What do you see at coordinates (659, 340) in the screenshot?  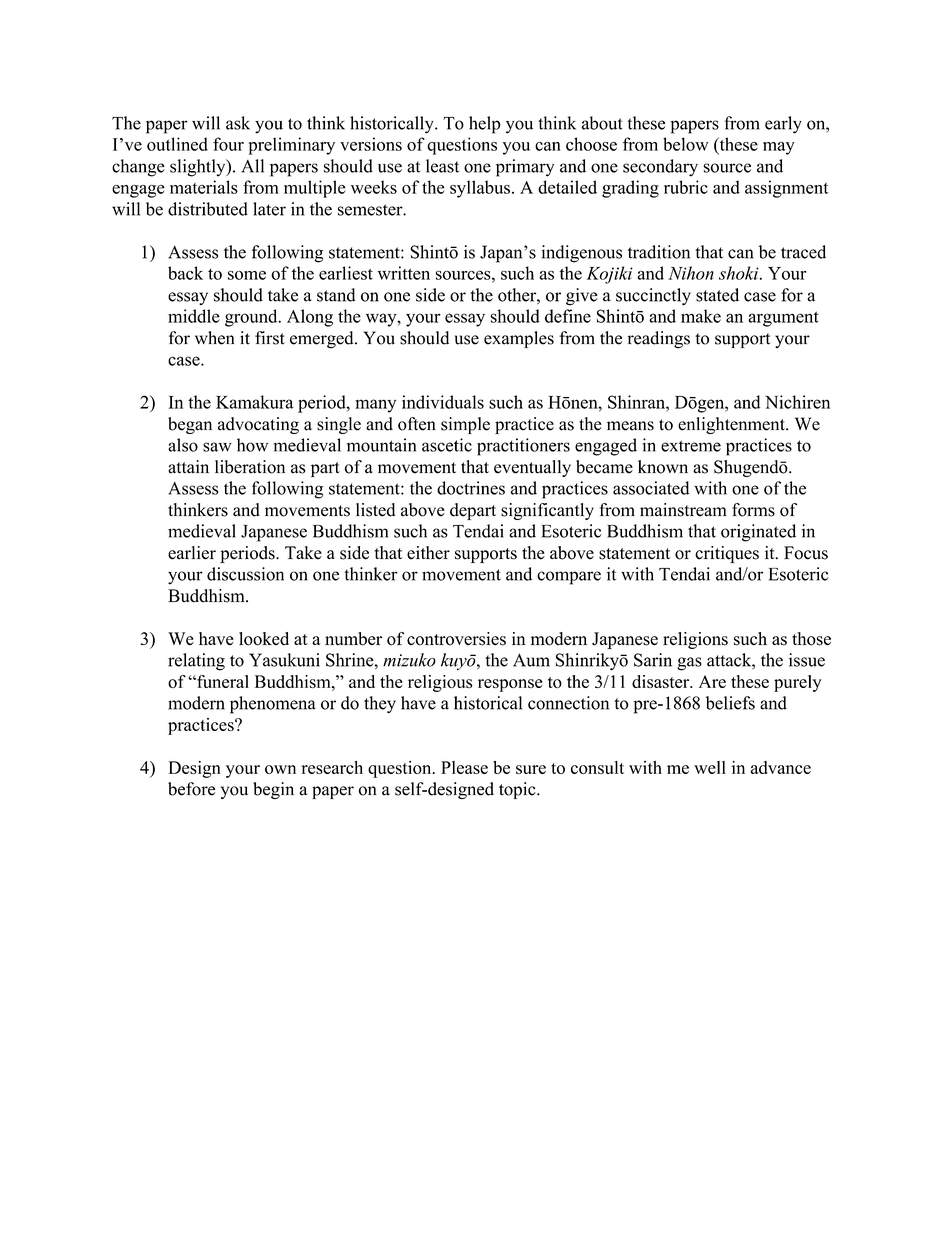 I see `readings` at bounding box center [659, 340].
